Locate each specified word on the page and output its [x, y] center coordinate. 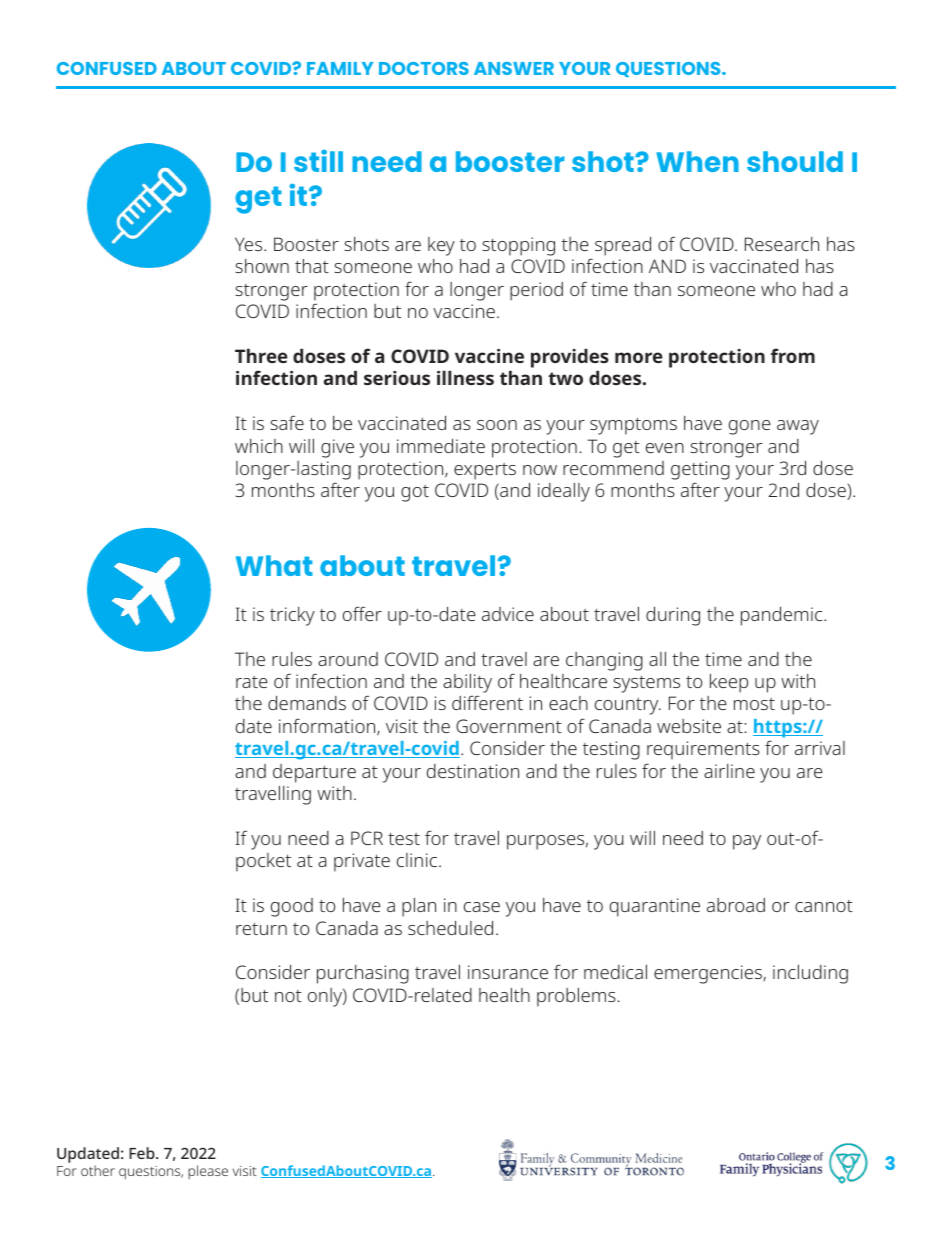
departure [314, 773]
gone [750, 427]
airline [729, 771]
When [697, 161]
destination [473, 771]
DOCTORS [424, 68]
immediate [441, 446]
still [318, 161]
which [259, 446]
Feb [143, 1153]
